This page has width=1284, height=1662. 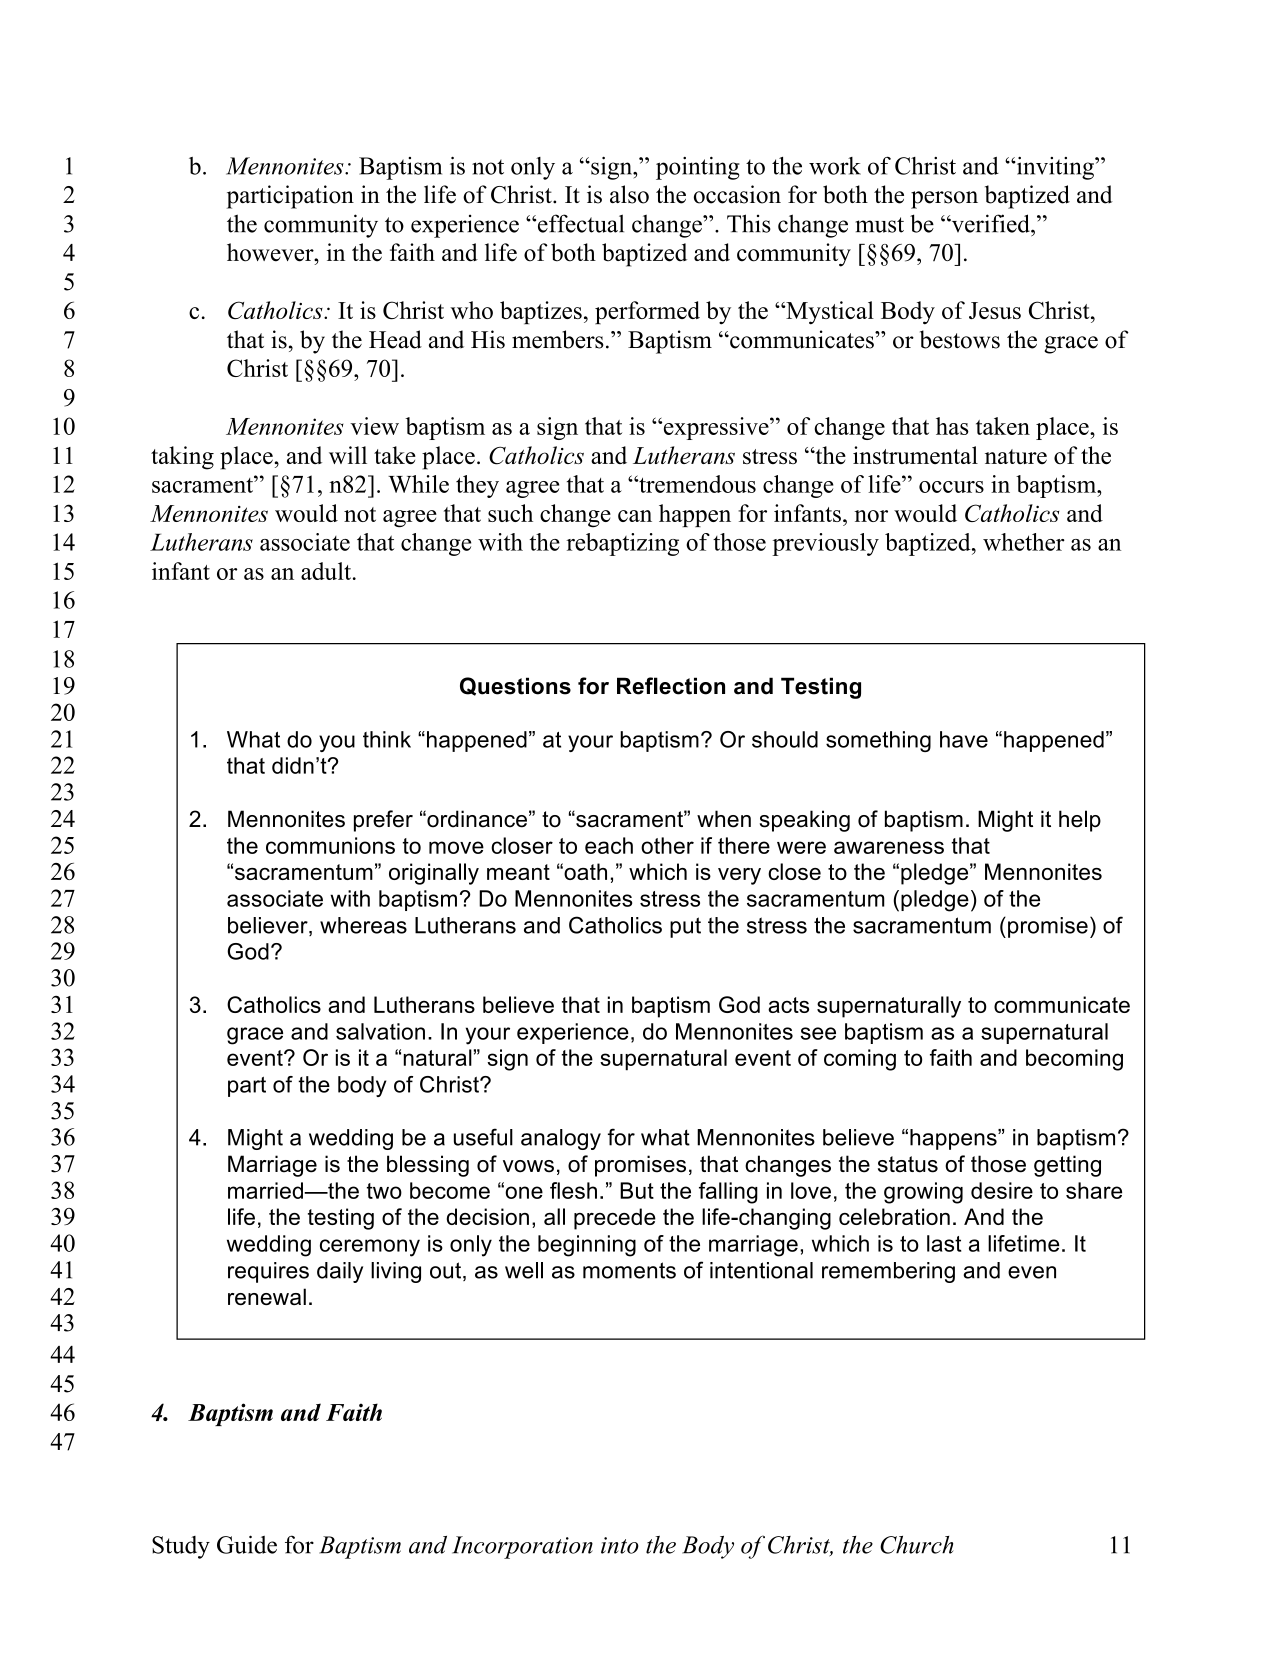 What do you see at coordinates (629, 194) in the page?
I see `also` at bounding box center [629, 194].
